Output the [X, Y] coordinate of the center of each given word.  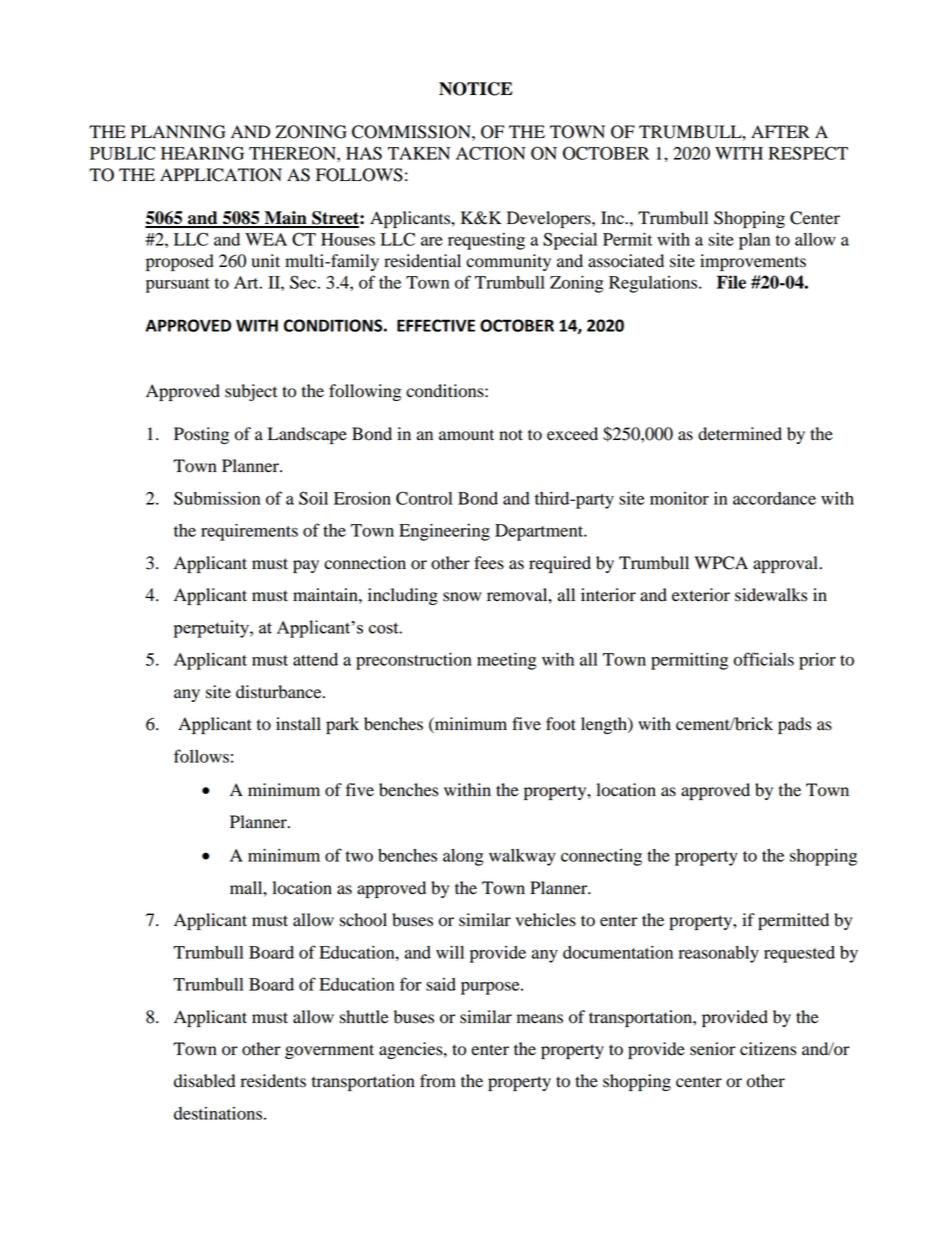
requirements [249, 532]
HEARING [202, 153]
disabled [204, 1081]
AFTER [780, 131]
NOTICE [476, 89]
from [438, 1081]
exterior [701, 595]
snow [462, 597]
